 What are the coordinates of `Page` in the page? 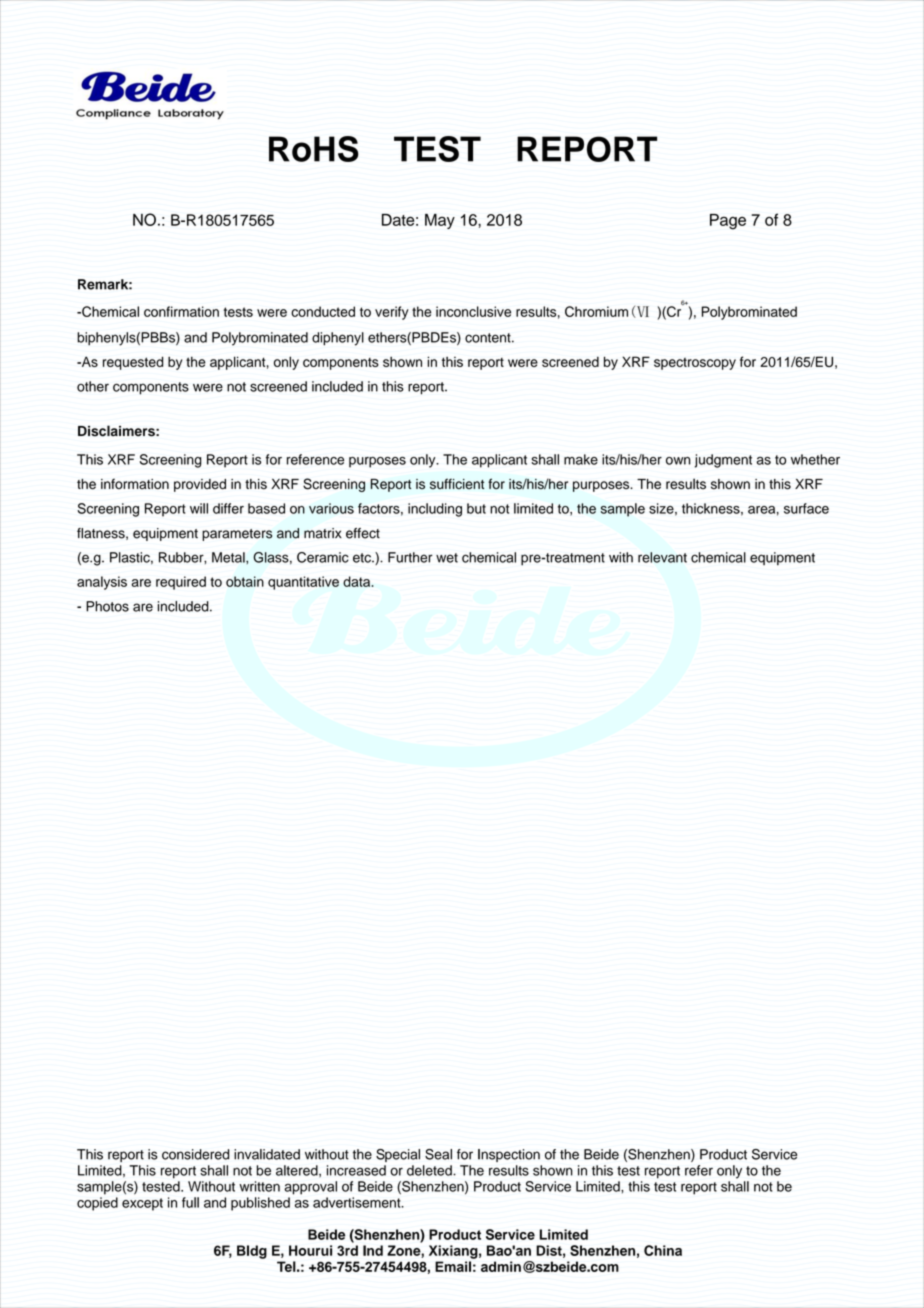 It's located at (728, 222).
